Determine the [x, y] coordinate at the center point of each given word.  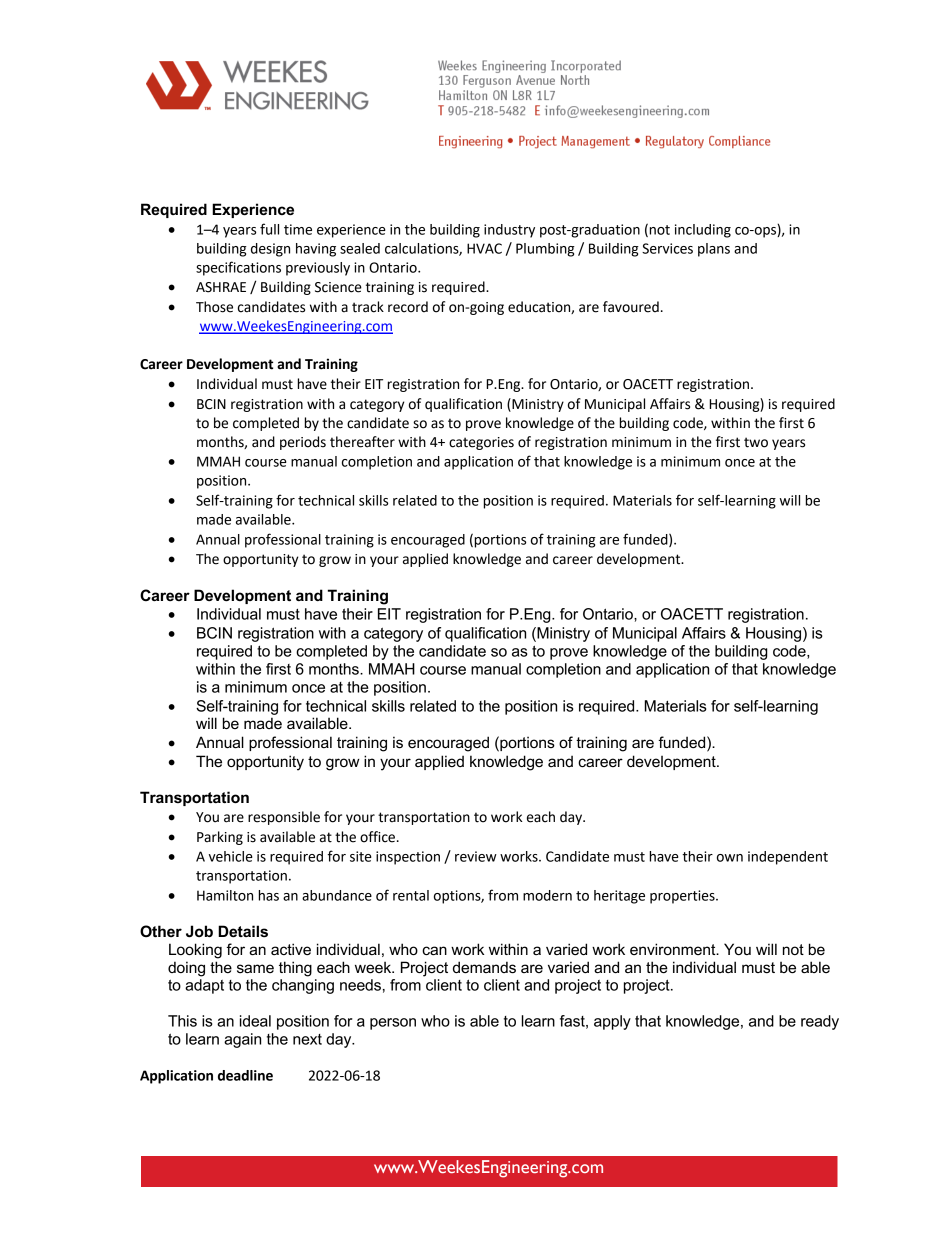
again [242, 1040]
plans [714, 250]
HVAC [484, 248]
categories [481, 443]
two [756, 442]
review [476, 856]
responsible [284, 818]
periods [303, 443]
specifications [238, 268]
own [730, 858]
